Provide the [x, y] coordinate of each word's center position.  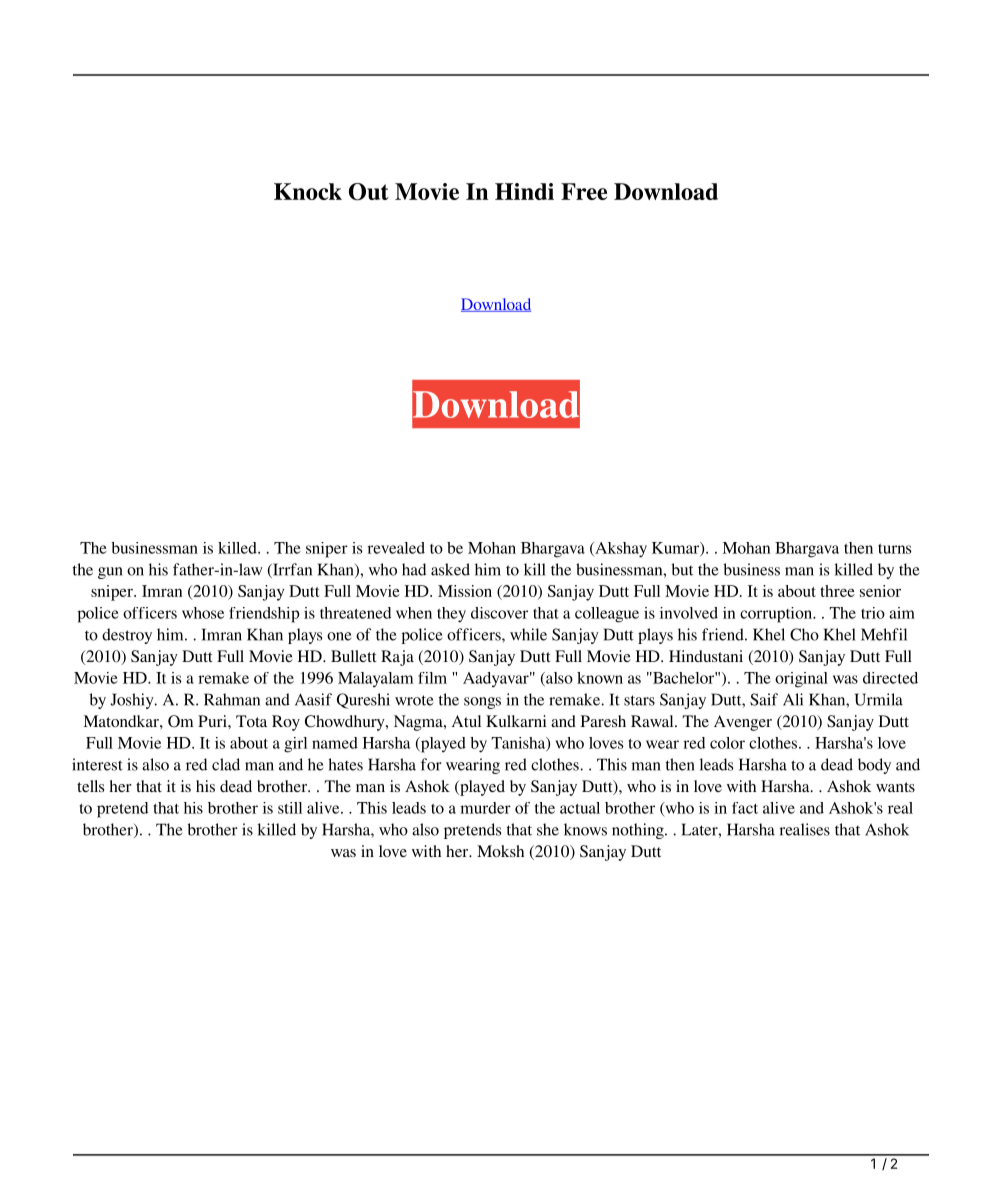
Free [584, 191]
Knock [308, 191]
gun [110, 573]
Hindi [524, 191]
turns [895, 549]
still [290, 808]
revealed [396, 548]
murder [486, 808]
